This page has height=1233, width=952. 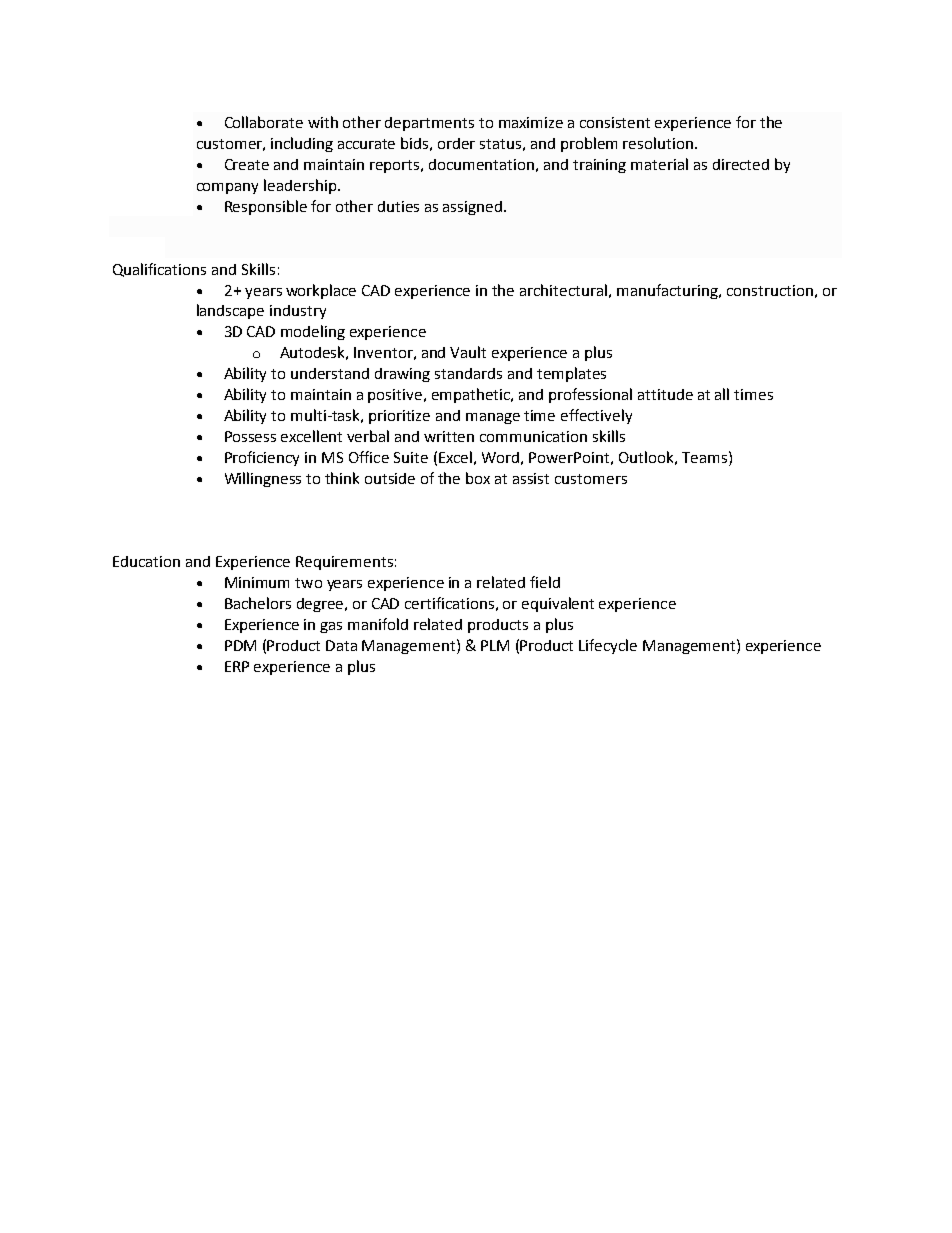 What do you see at coordinates (658, 143) in the page?
I see `resolution` at bounding box center [658, 143].
